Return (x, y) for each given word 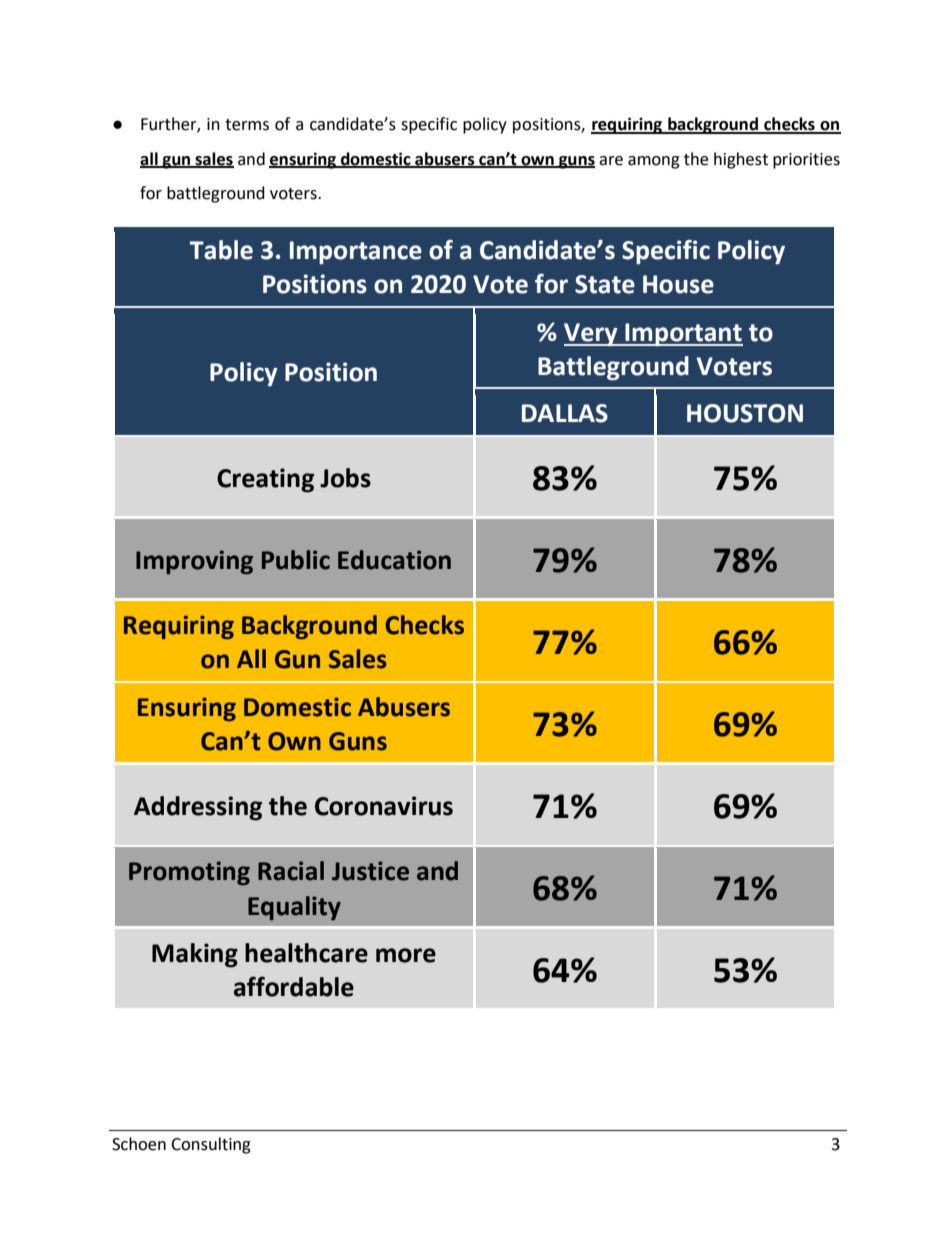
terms (247, 125)
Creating (265, 480)
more (406, 955)
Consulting (211, 1145)
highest (741, 160)
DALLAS (565, 413)
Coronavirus (384, 806)
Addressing (198, 808)
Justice (370, 871)
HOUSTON (745, 413)
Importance (356, 253)
